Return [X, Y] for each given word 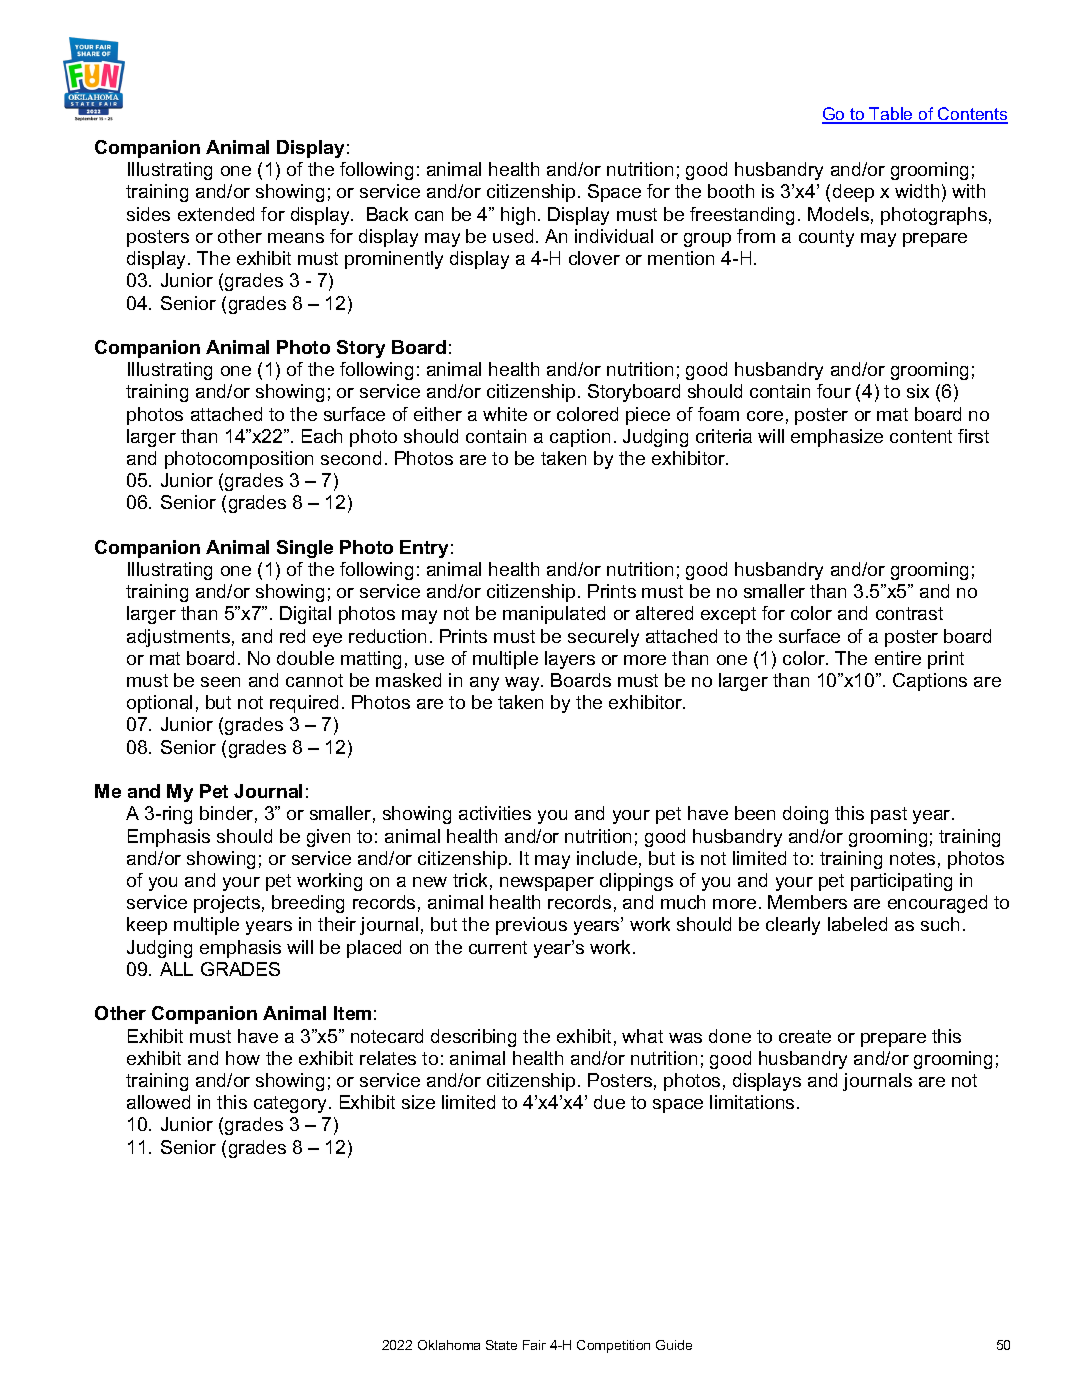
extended [216, 214]
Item [352, 1013]
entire [898, 658]
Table [891, 115]
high [518, 216]
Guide [674, 1345]
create [805, 1036]
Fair [534, 1345]
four [834, 391]
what [642, 1036]
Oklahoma [449, 1345]
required [304, 704]
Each [322, 436]
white [505, 414]
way [523, 684]
